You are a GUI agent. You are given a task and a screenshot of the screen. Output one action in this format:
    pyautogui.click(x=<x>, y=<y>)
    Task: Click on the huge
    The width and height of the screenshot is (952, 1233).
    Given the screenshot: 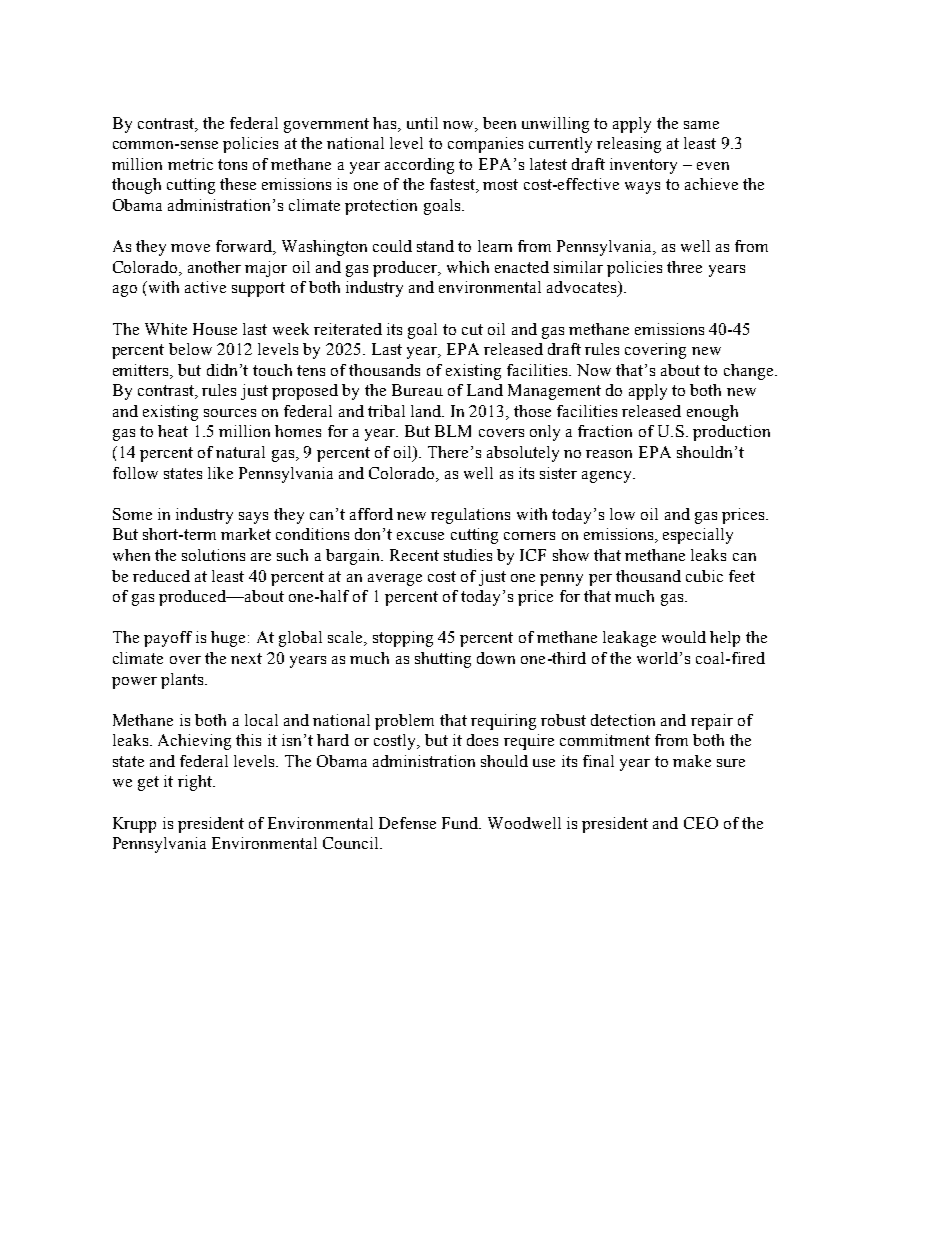 What is the action you would take?
    pyautogui.click(x=228, y=639)
